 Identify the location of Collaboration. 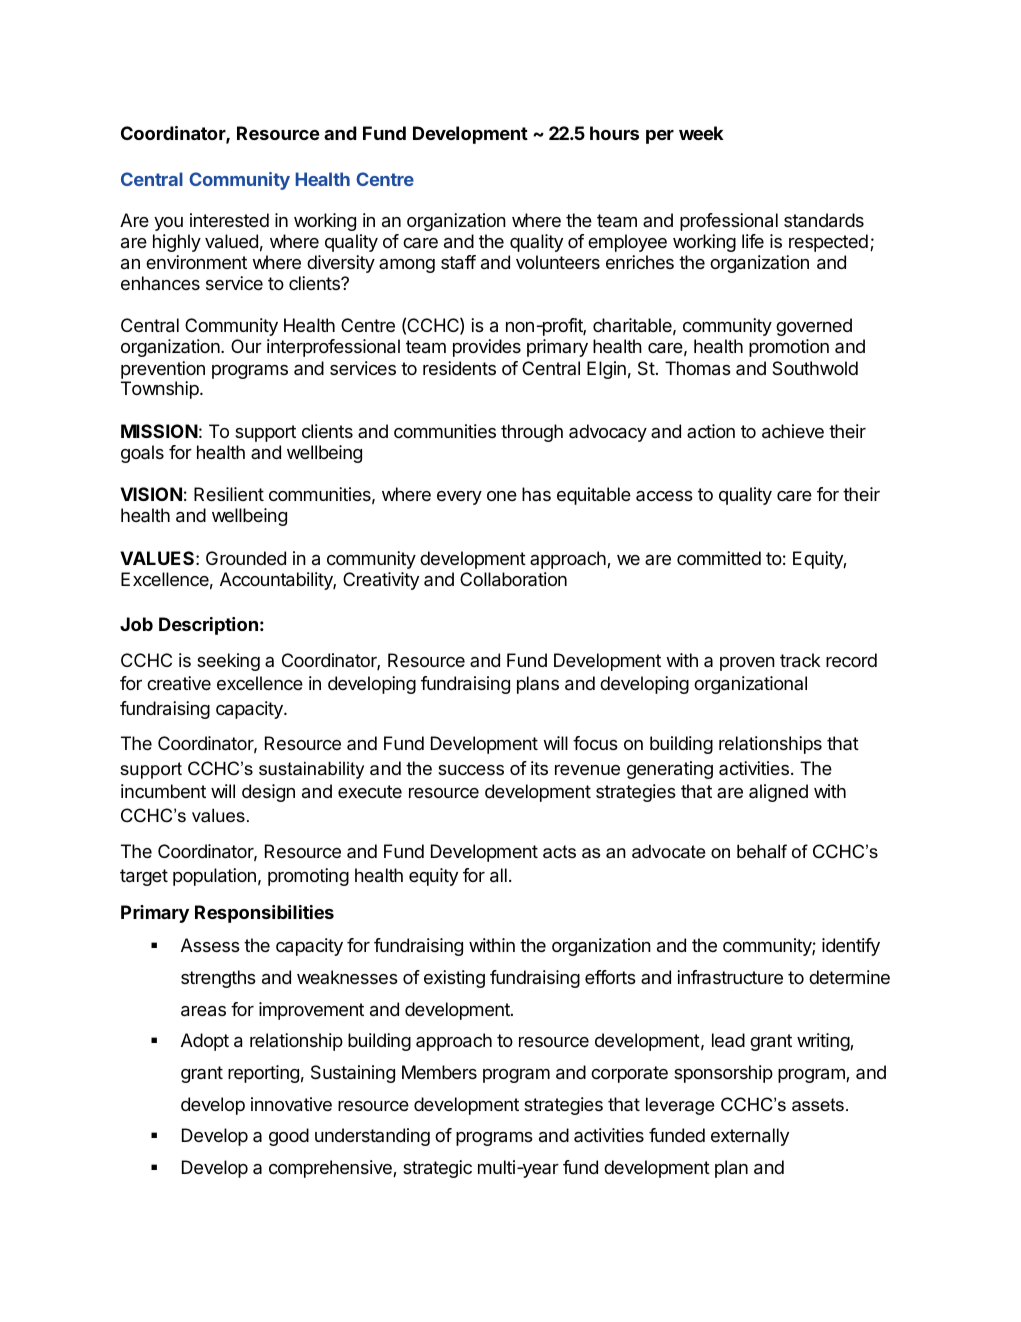
(513, 579).
